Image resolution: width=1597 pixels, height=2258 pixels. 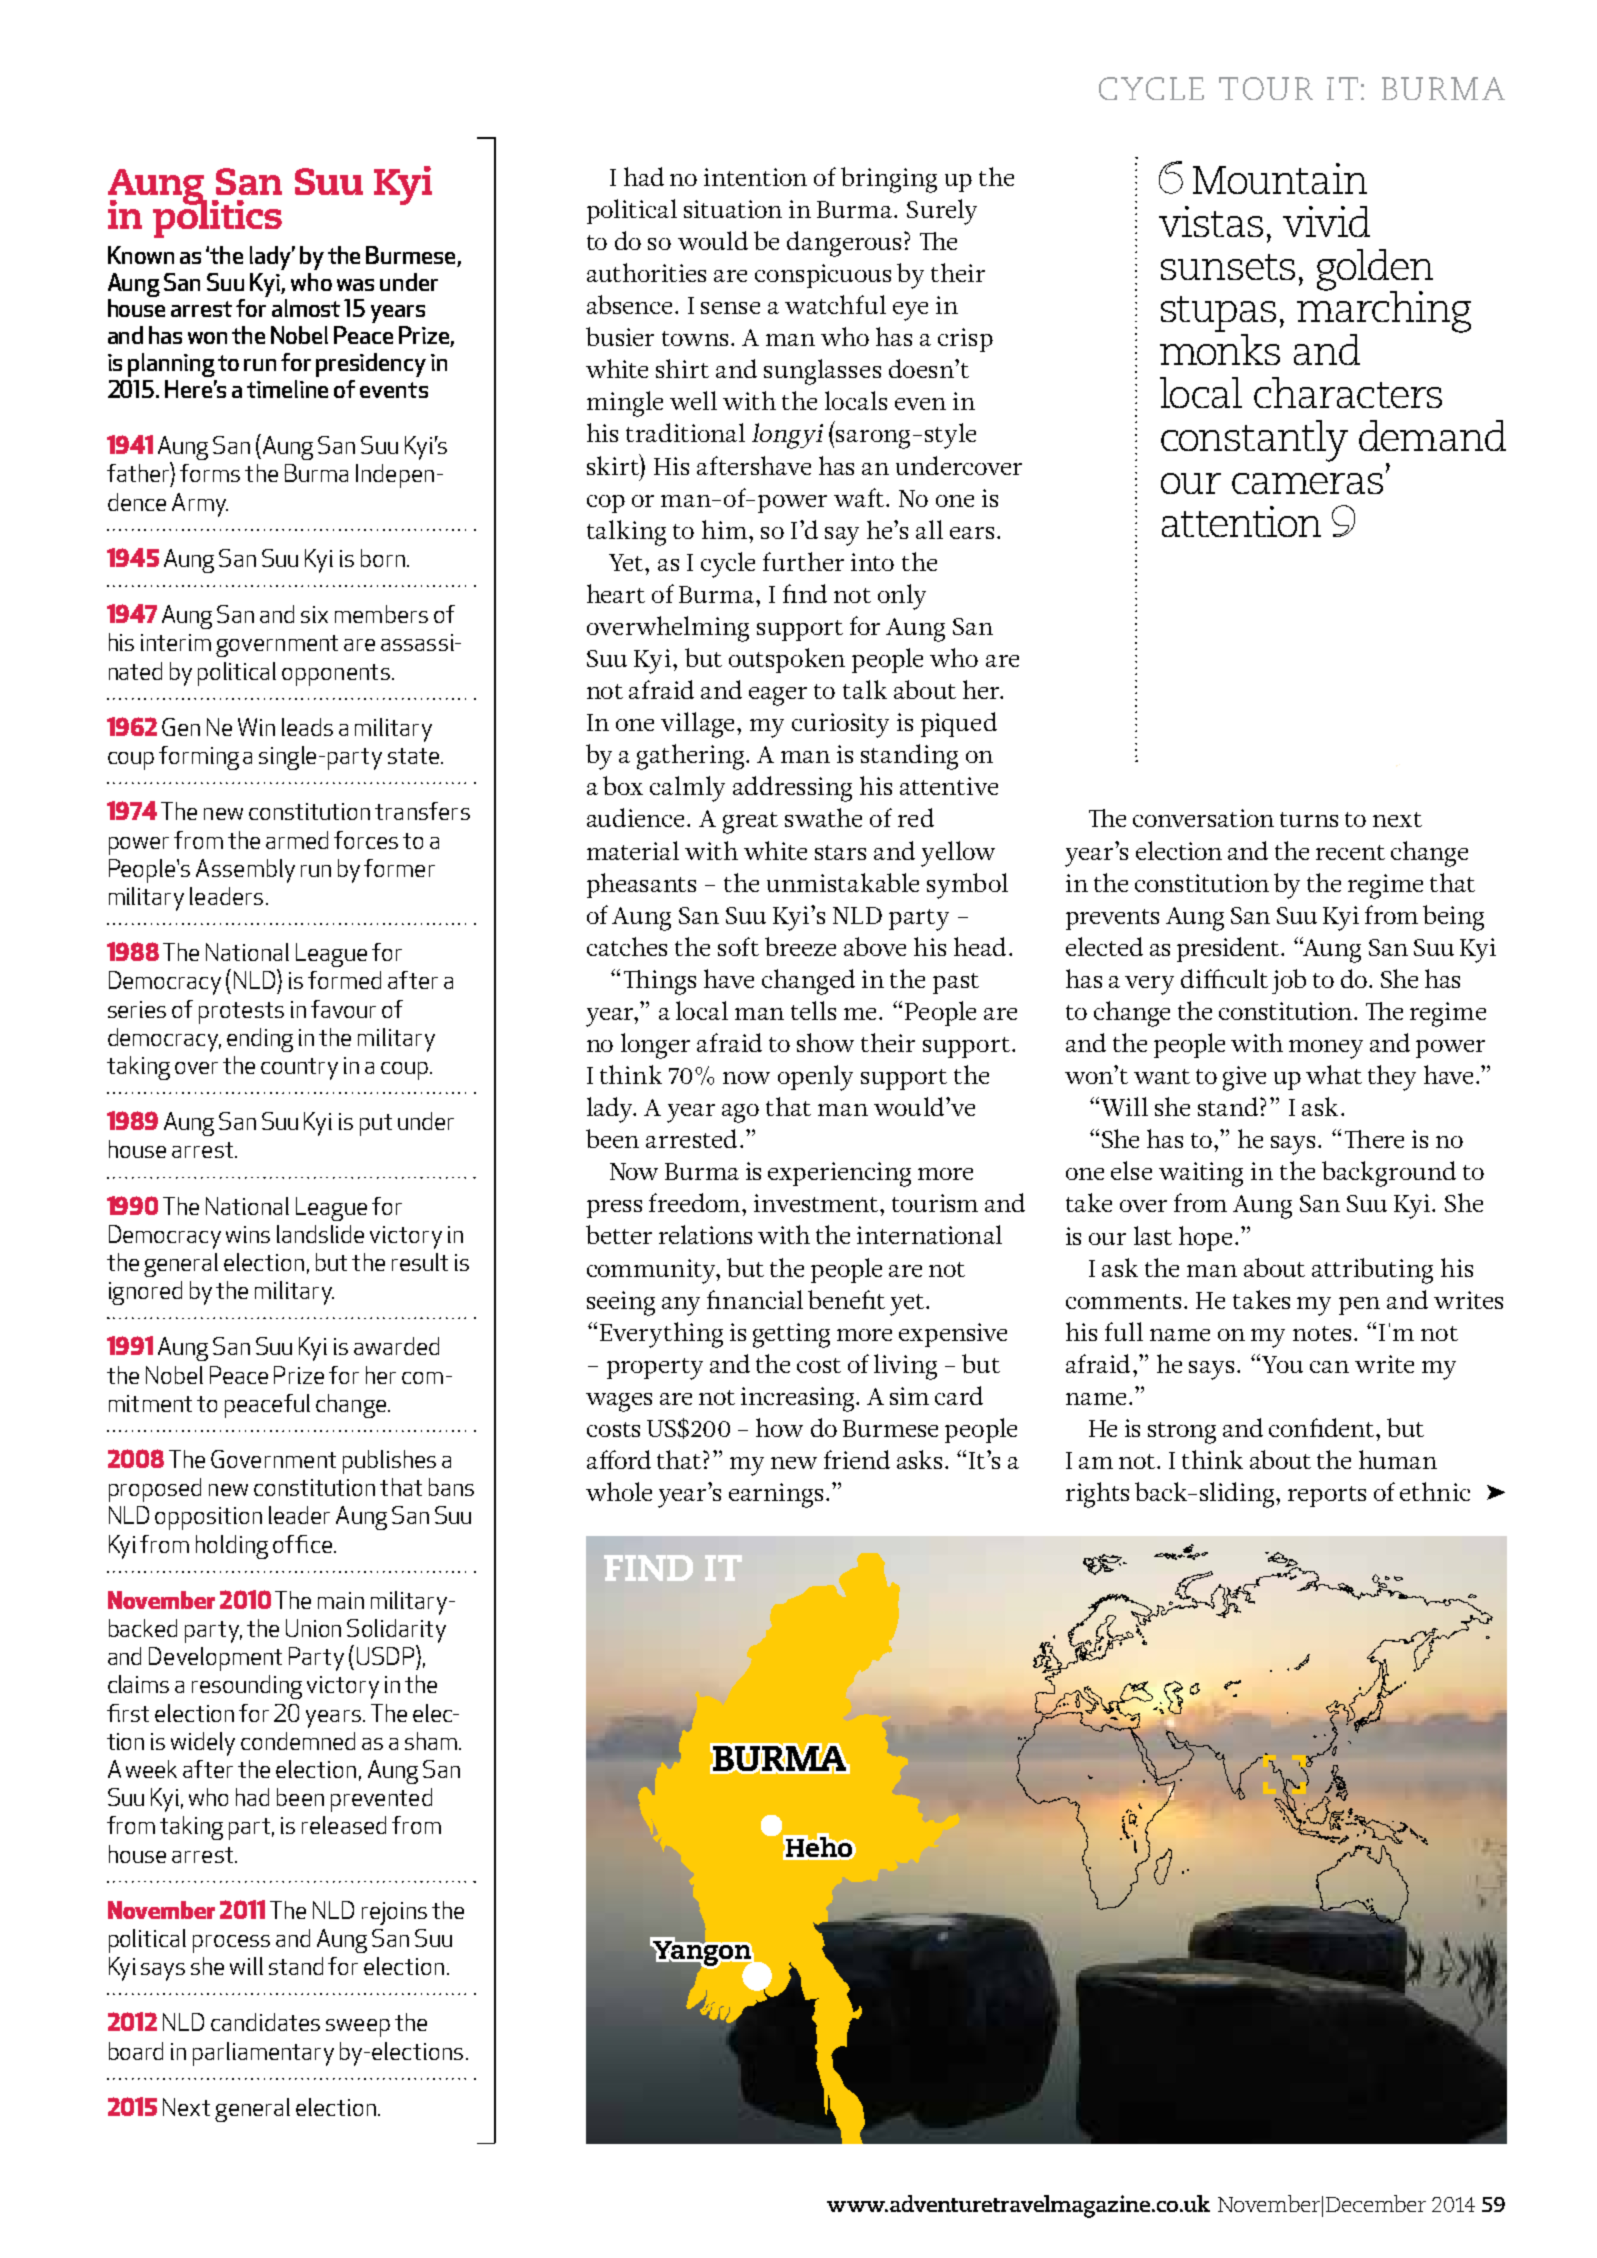 What do you see at coordinates (1309, 819) in the document?
I see `turns` at bounding box center [1309, 819].
